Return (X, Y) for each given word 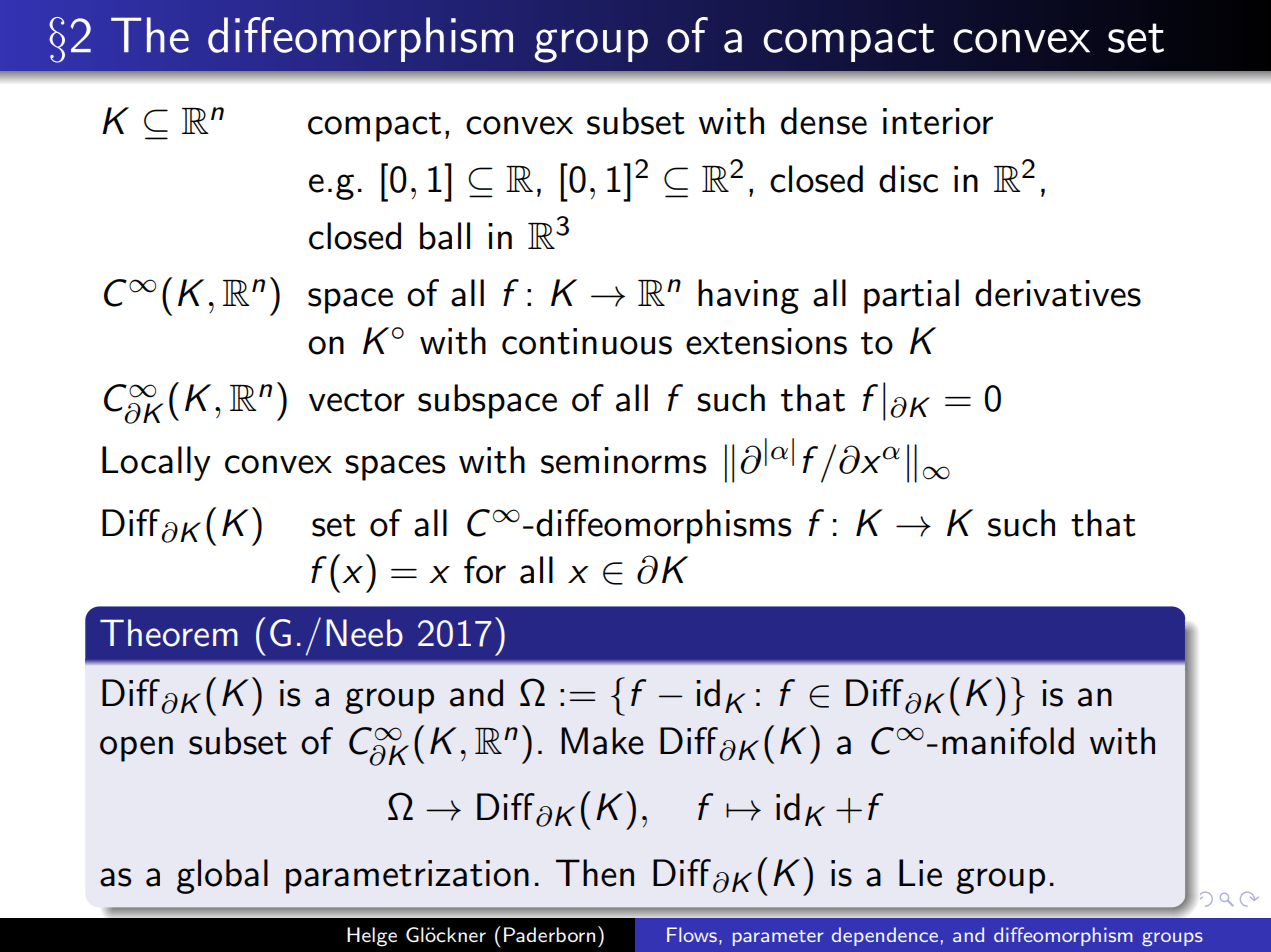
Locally (156, 463)
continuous (587, 341)
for (485, 570)
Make (602, 741)
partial (911, 296)
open (136, 749)
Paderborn (549, 934)
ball (445, 236)
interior (938, 121)
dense (824, 121)
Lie (920, 873)
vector (357, 400)
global (222, 876)
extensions (766, 341)
